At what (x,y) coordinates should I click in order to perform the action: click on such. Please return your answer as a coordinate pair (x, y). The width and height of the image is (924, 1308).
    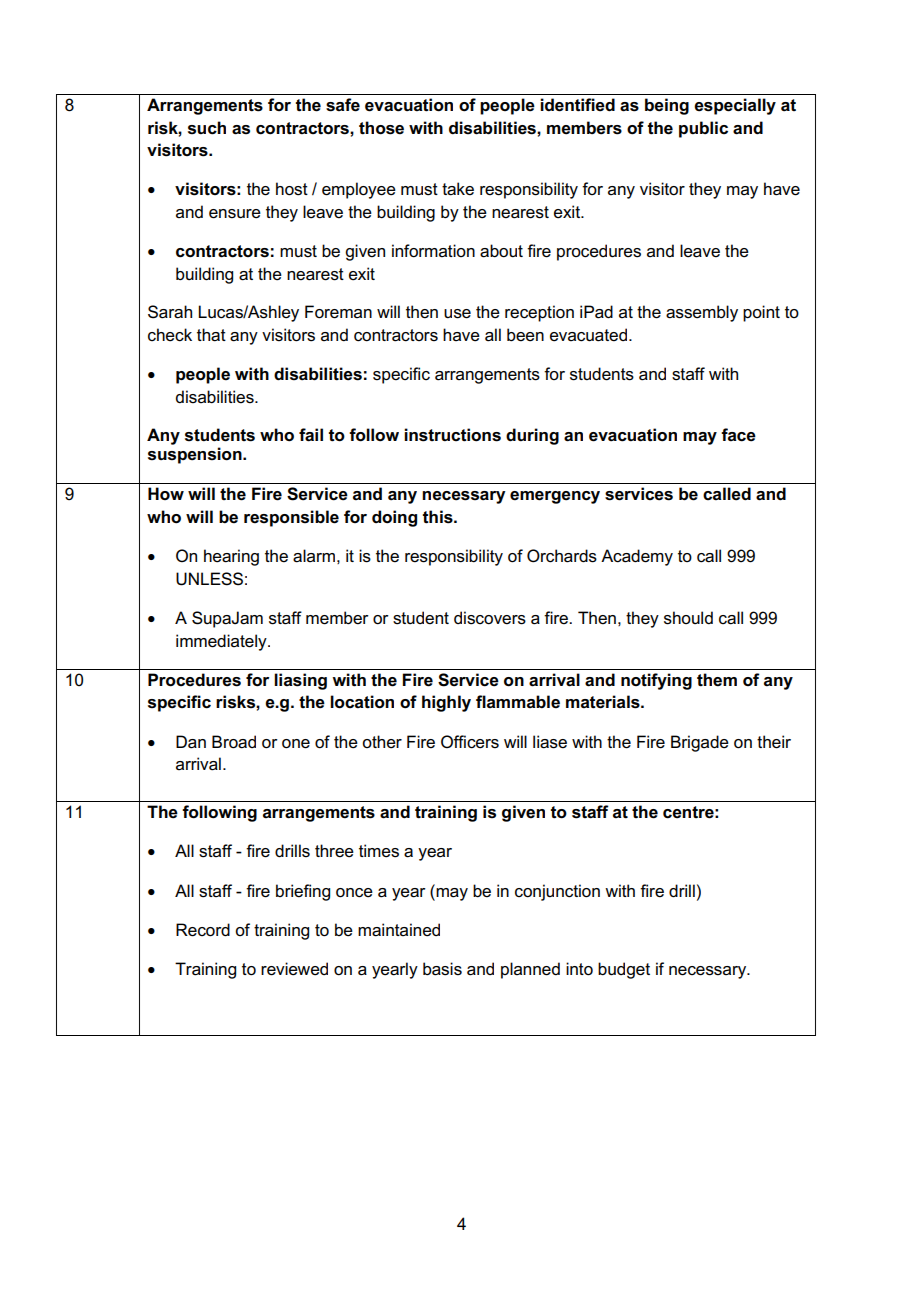
    Looking at the image, I should click on (207, 128).
